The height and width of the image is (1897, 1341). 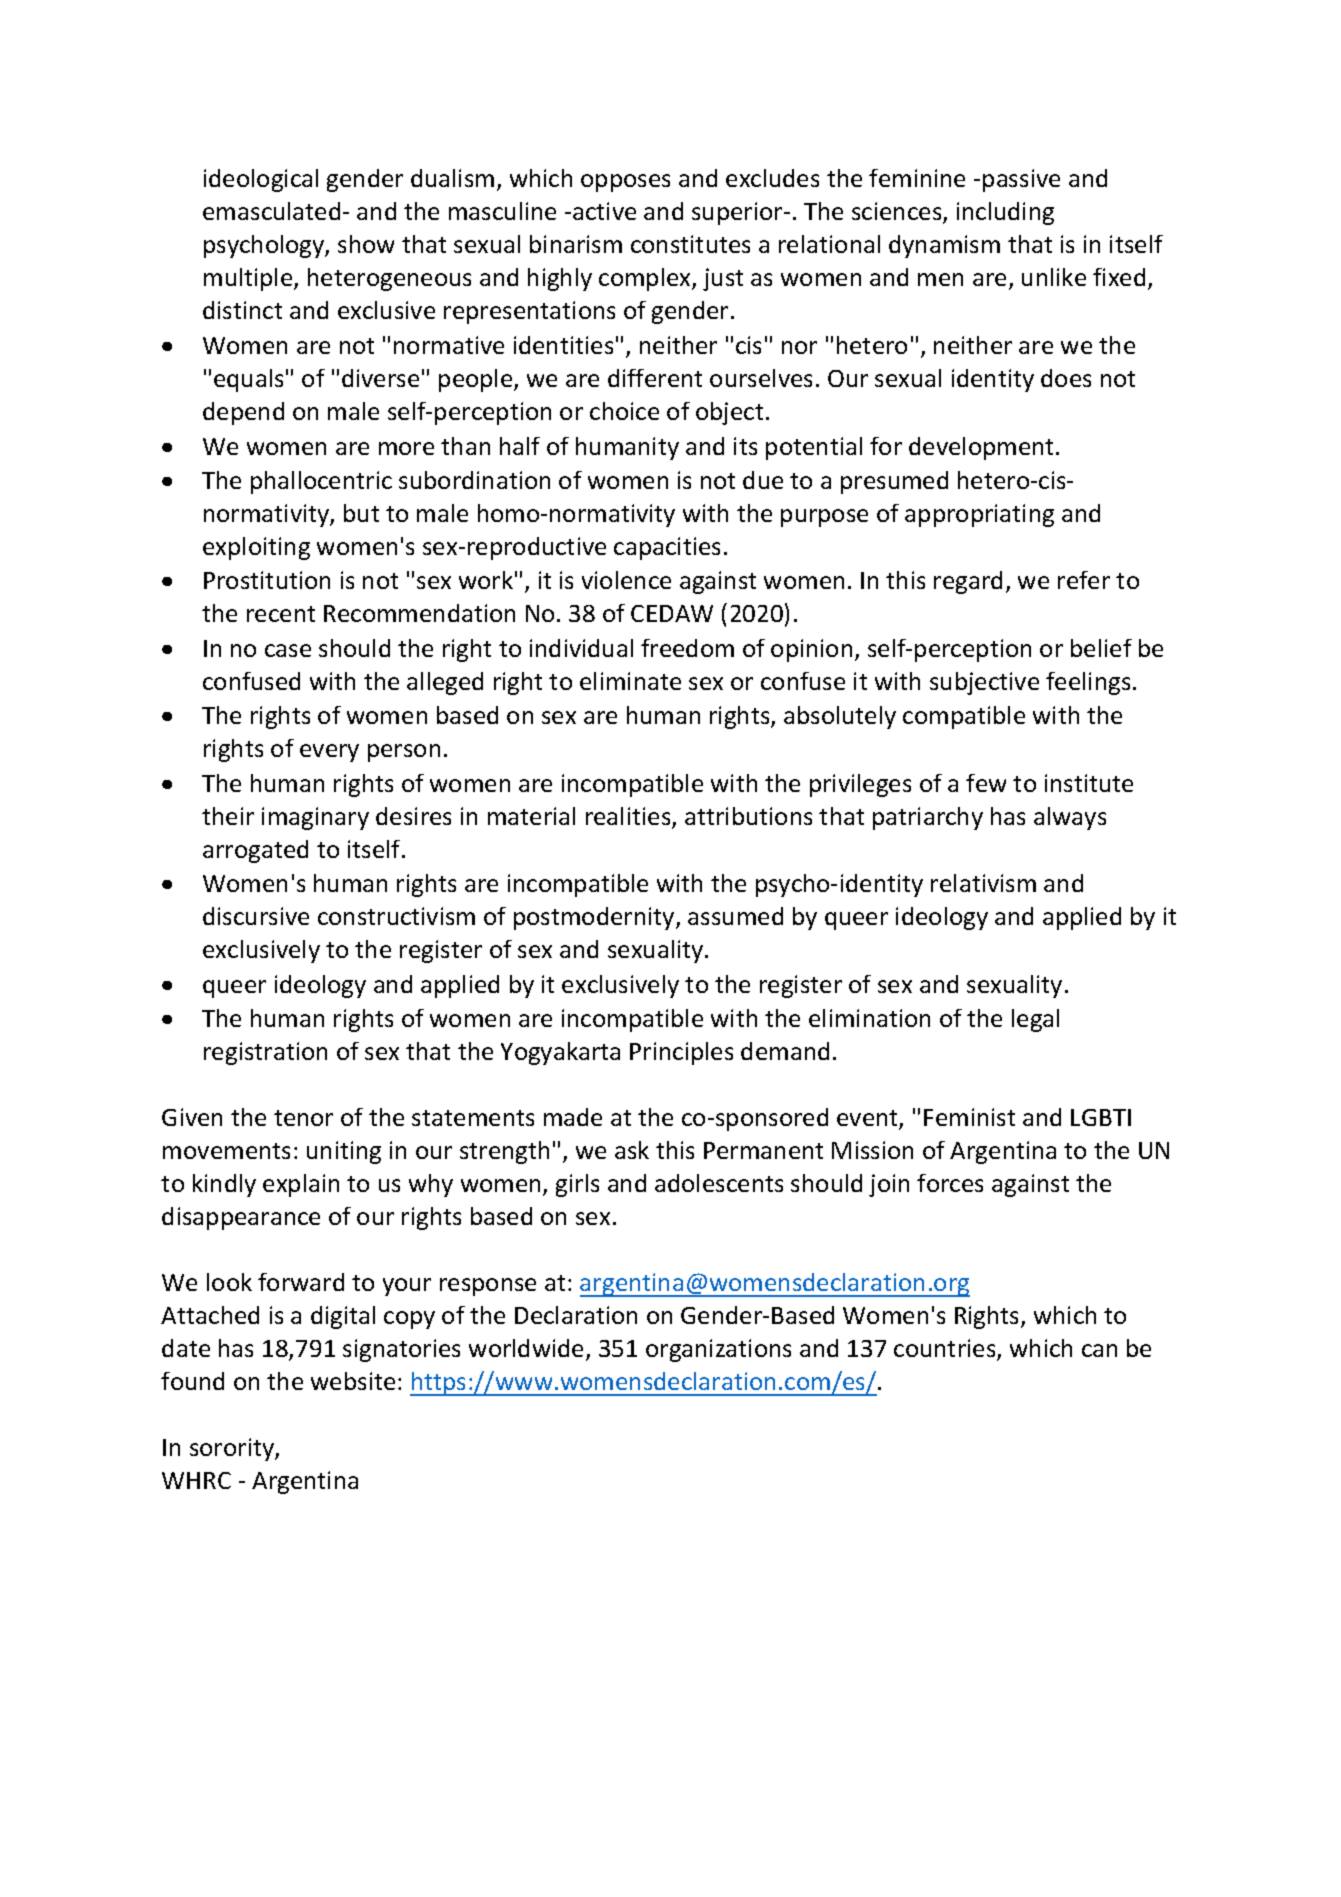 I want to click on registration, so click(x=265, y=1053).
